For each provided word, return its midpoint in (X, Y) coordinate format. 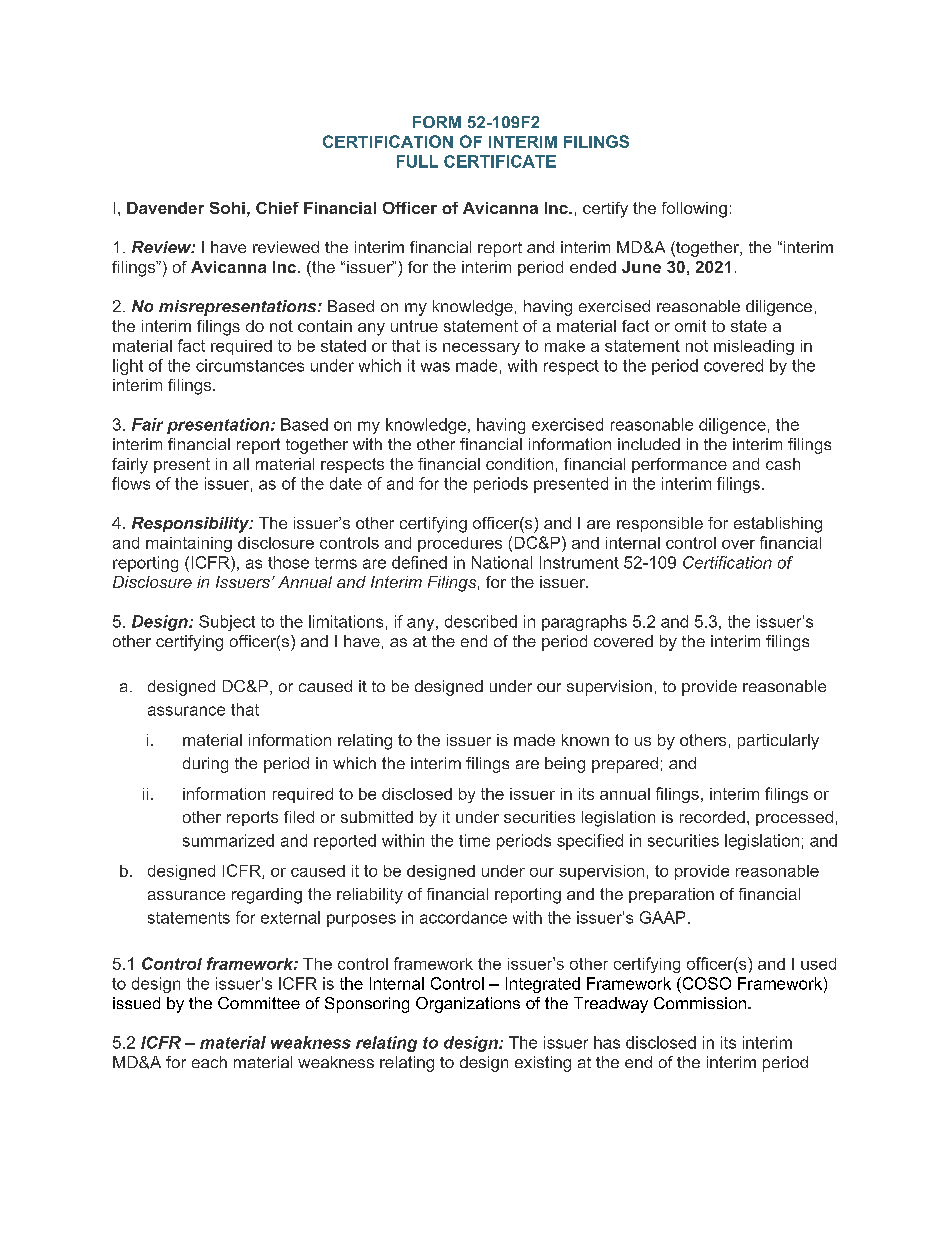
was (435, 367)
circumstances (250, 365)
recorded (712, 817)
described (481, 621)
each (209, 1062)
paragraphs (584, 623)
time (474, 840)
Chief (277, 208)
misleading (754, 347)
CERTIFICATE (500, 161)
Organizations (468, 1005)
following (694, 210)
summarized (228, 840)
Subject (227, 623)
